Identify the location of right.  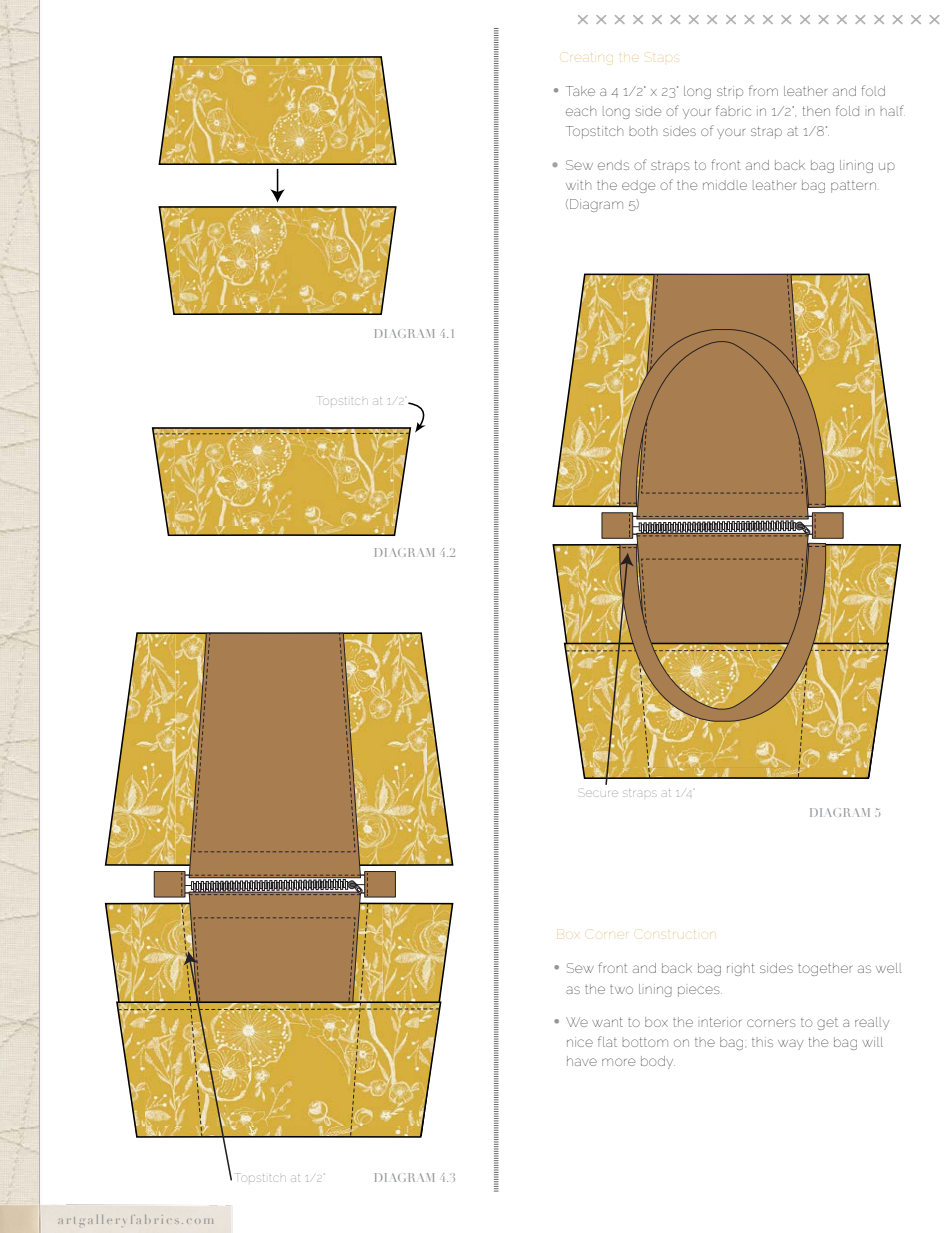
(741, 969).
